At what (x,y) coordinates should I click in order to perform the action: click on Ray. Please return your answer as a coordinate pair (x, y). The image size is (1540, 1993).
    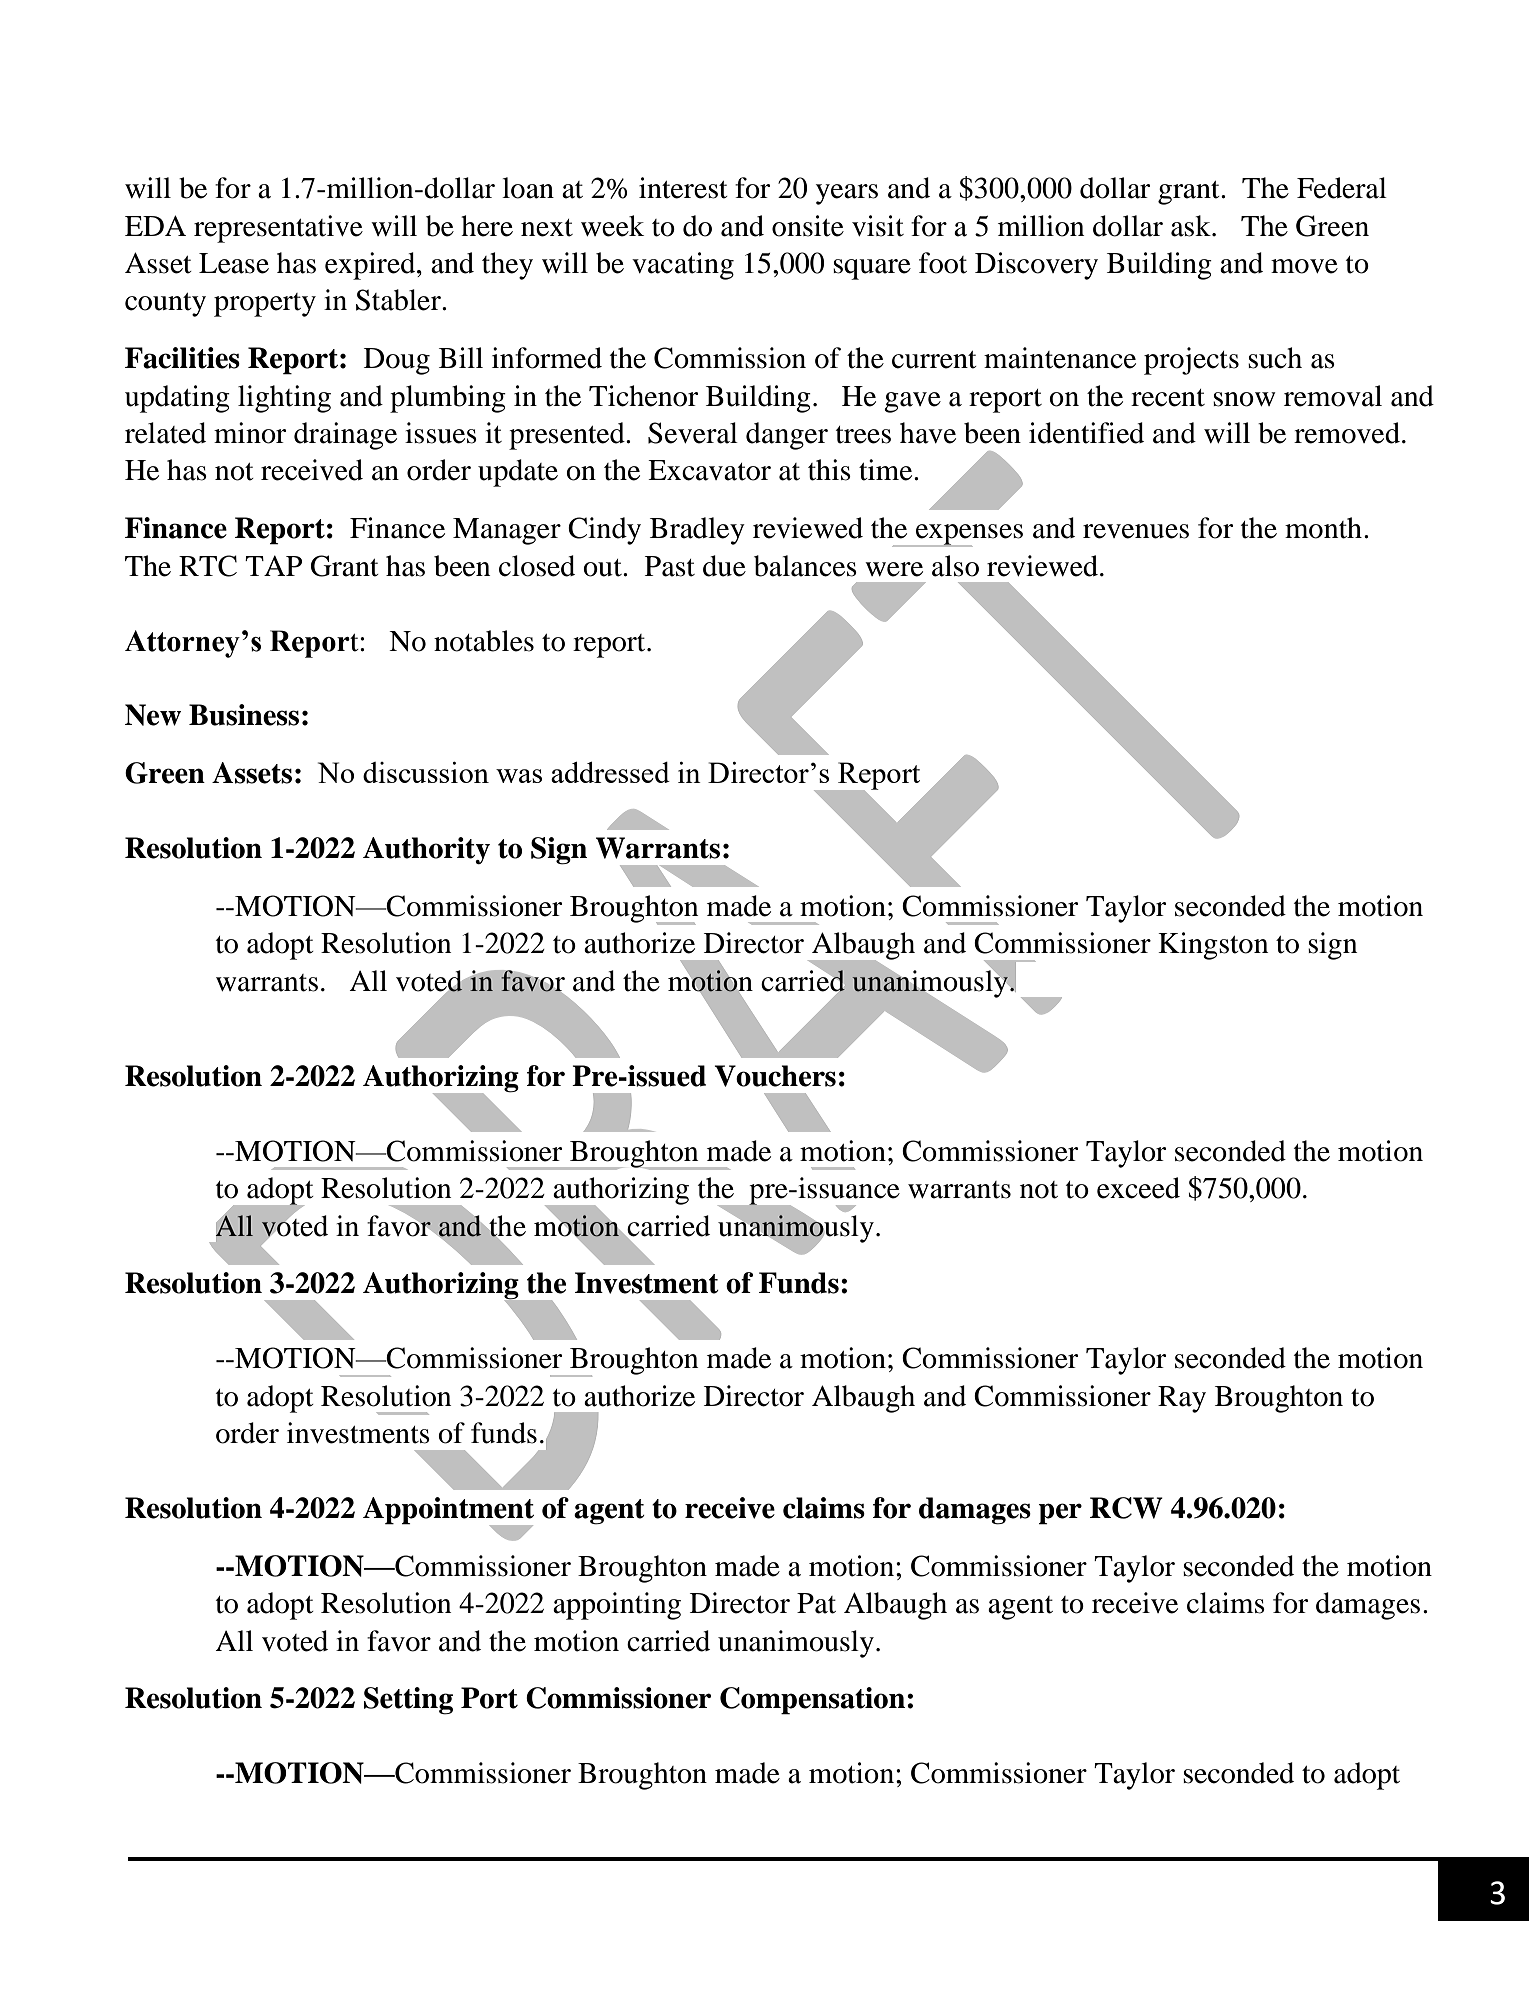
    Looking at the image, I should click on (1182, 1399).
